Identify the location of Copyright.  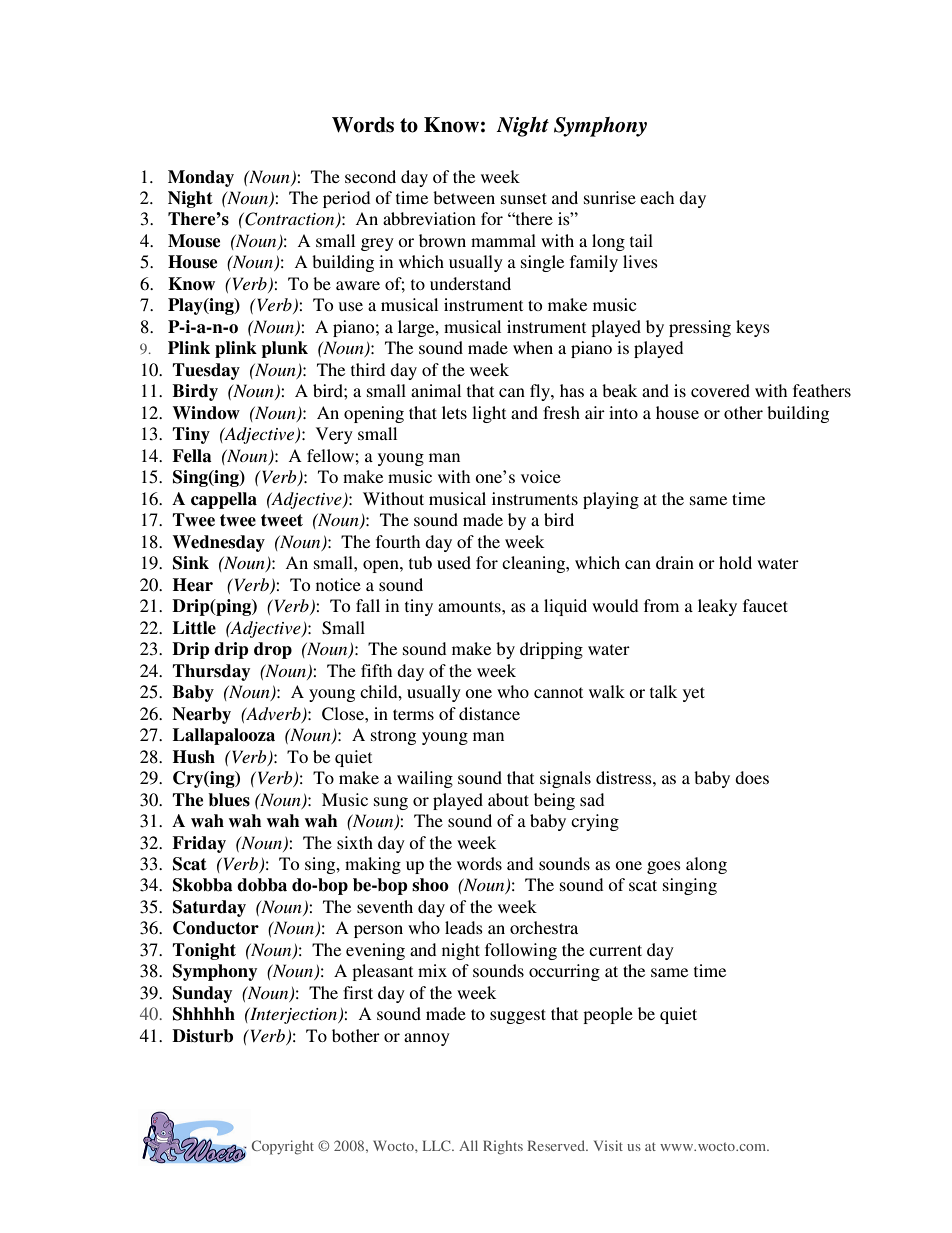
(283, 1147).
